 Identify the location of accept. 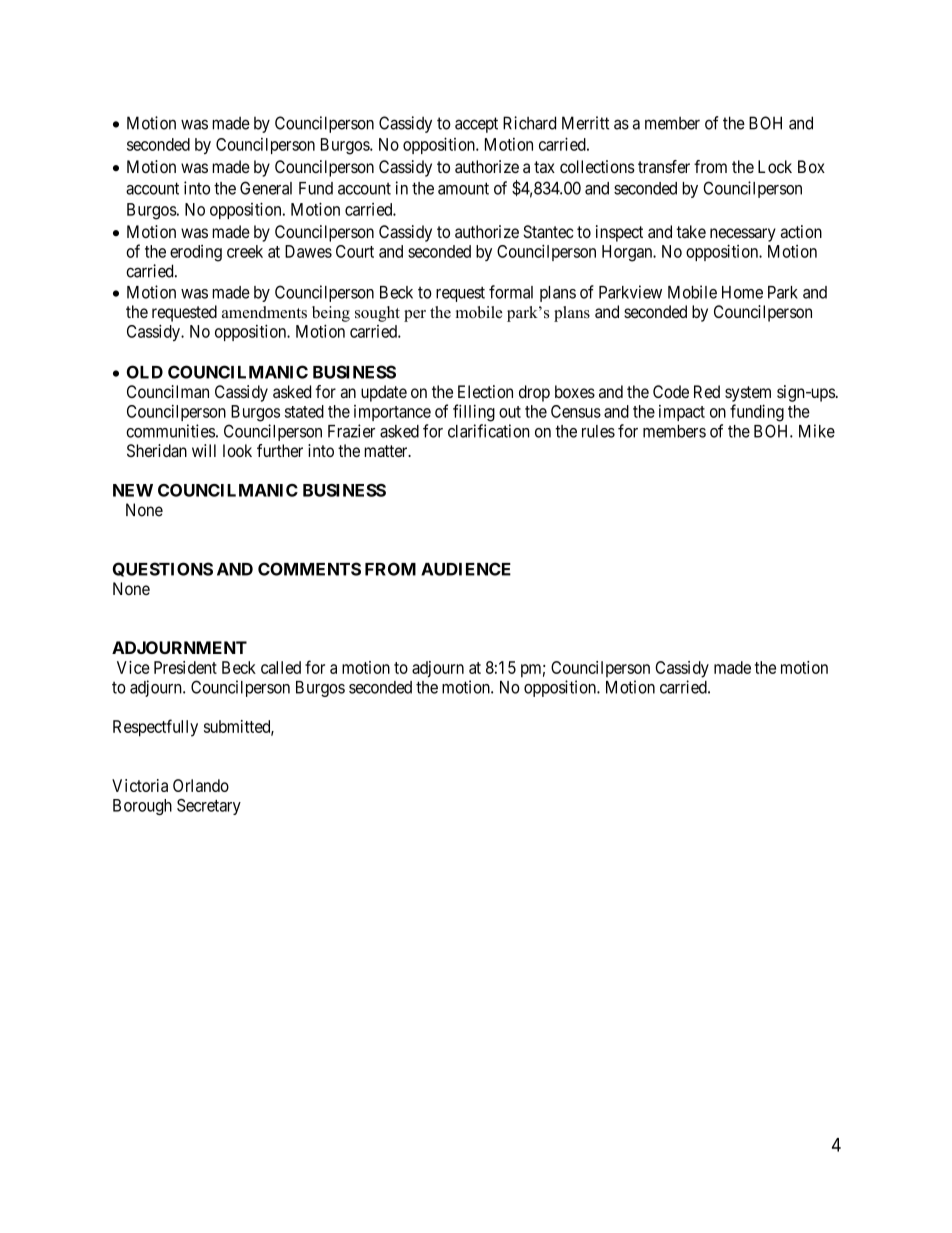
(476, 125).
